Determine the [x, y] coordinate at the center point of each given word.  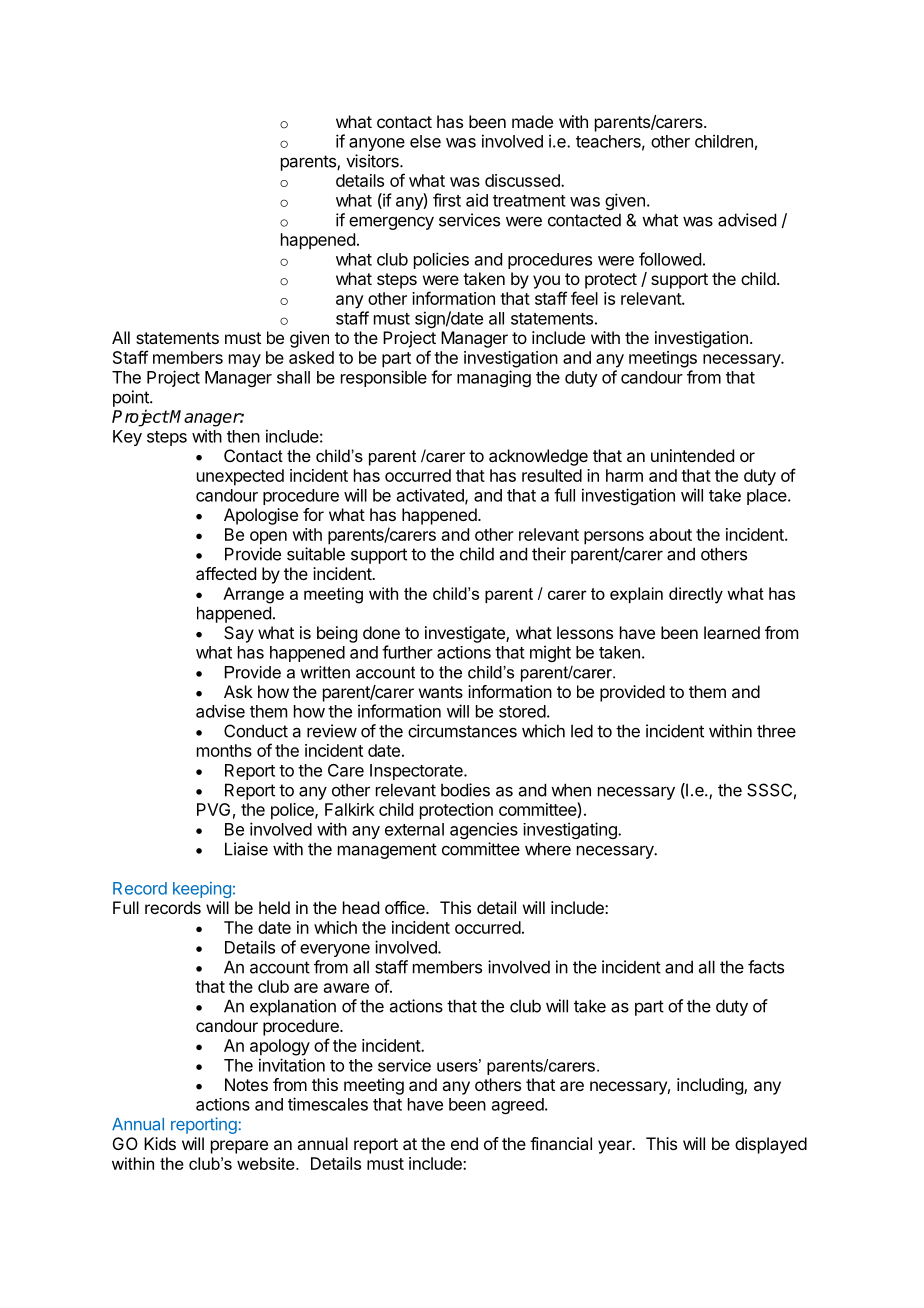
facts [766, 967]
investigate [466, 634]
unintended [692, 455]
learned [732, 632]
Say [239, 634]
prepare [239, 1147]
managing [494, 378]
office [406, 907]
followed [670, 259]
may [245, 361]
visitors [373, 161]
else [425, 141]
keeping [202, 890]
